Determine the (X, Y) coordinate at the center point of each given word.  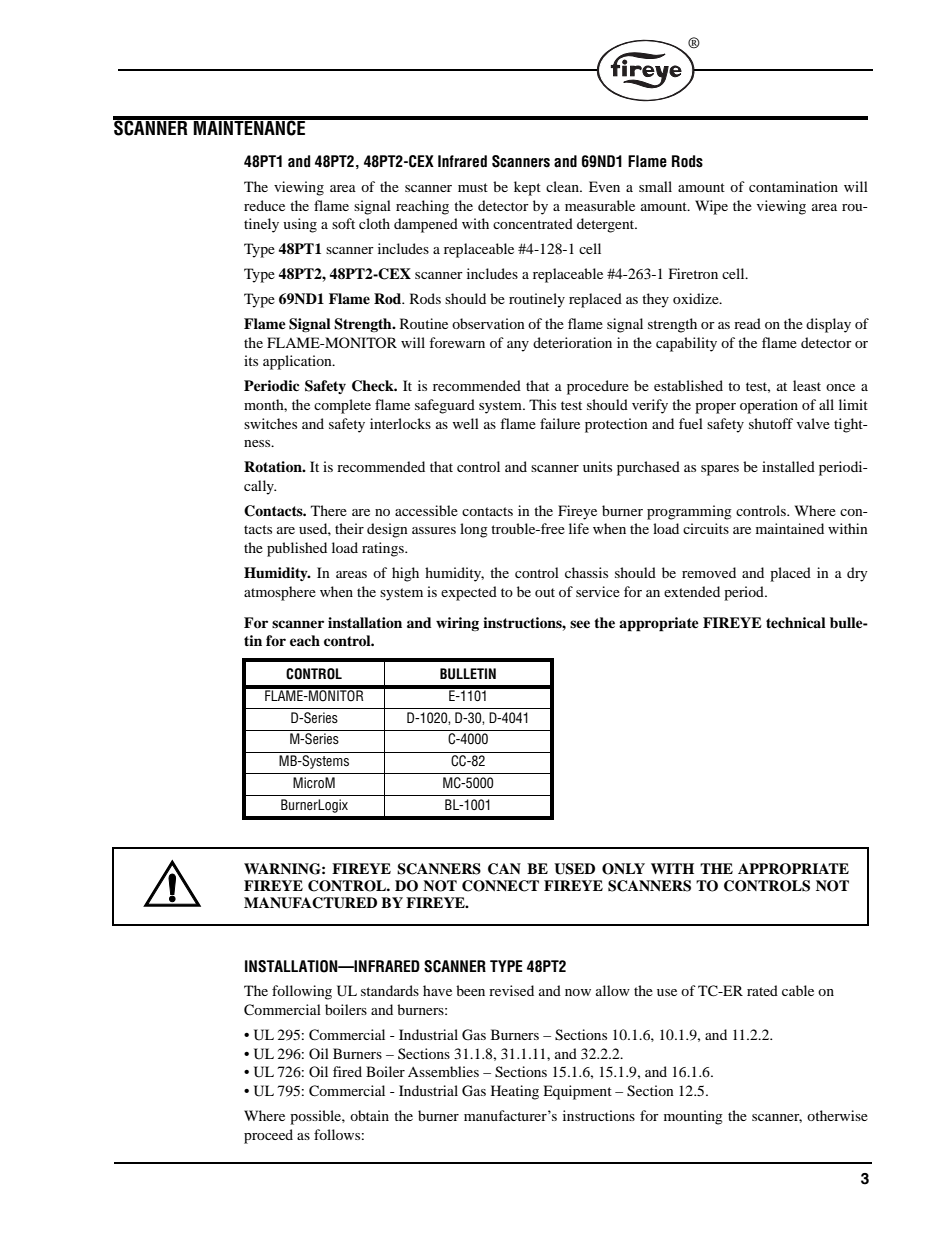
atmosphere (280, 593)
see (580, 624)
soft (343, 223)
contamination (793, 186)
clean (563, 186)
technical (796, 622)
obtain (369, 1115)
